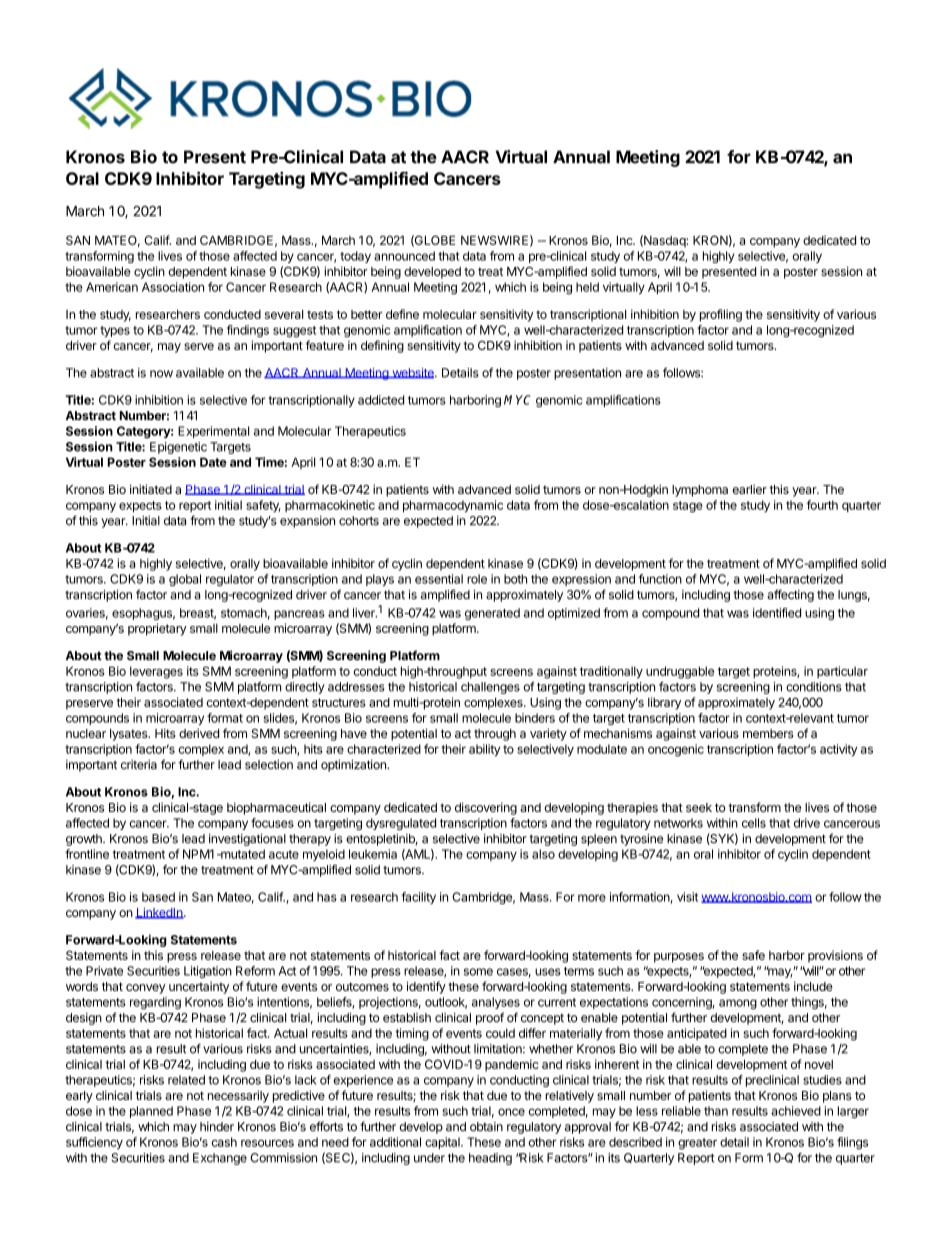  What do you see at coordinates (173, 287) in the screenshot?
I see `Association` at bounding box center [173, 287].
